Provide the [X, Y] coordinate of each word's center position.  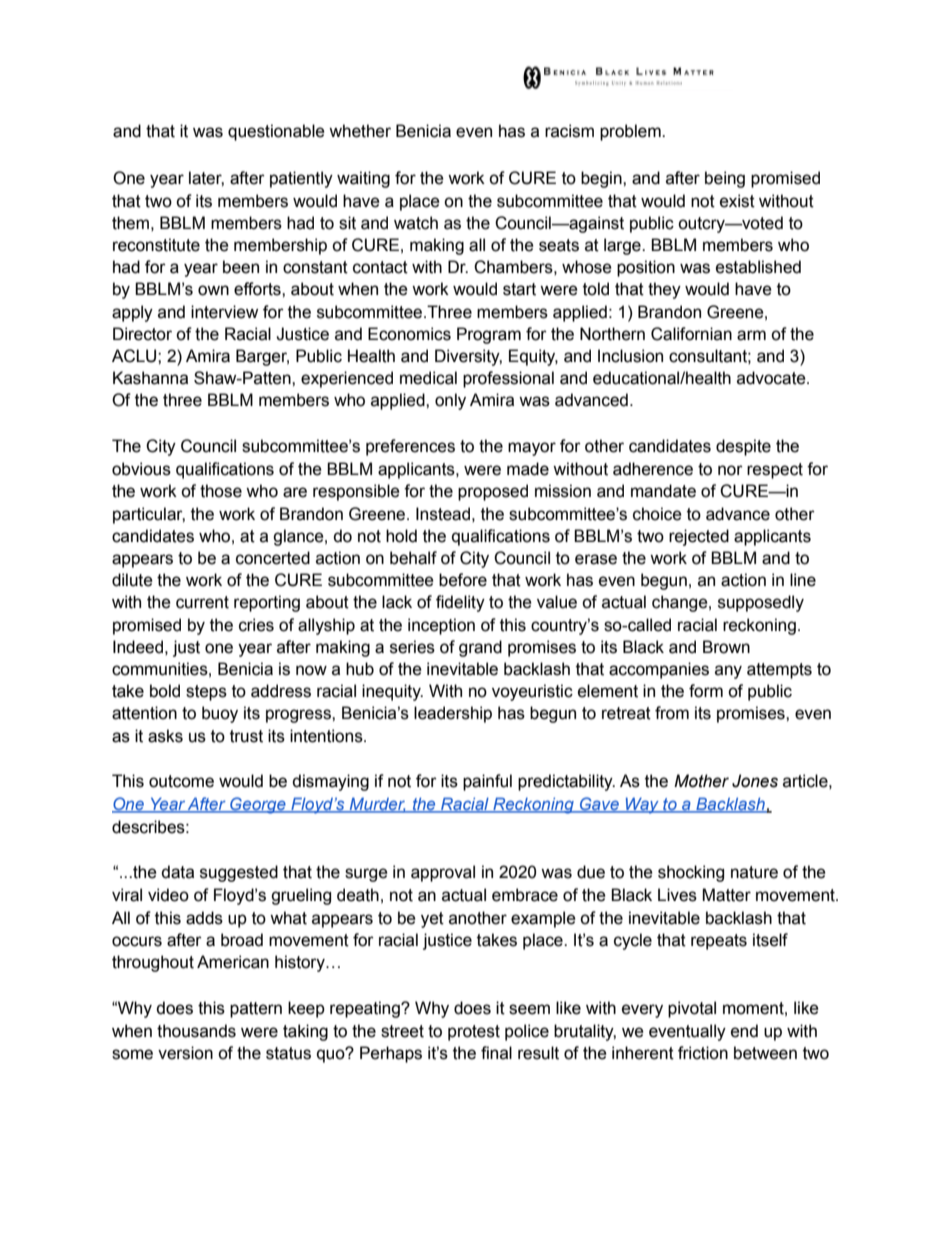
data [177, 872]
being [725, 179]
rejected [699, 537]
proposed [493, 492]
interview [224, 312]
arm [751, 335]
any [728, 672]
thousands [196, 1031]
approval [443, 873]
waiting [363, 179]
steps [206, 693]
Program [489, 335]
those [221, 491]
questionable [276, 132]
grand [480, 648]
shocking [691, 873]
